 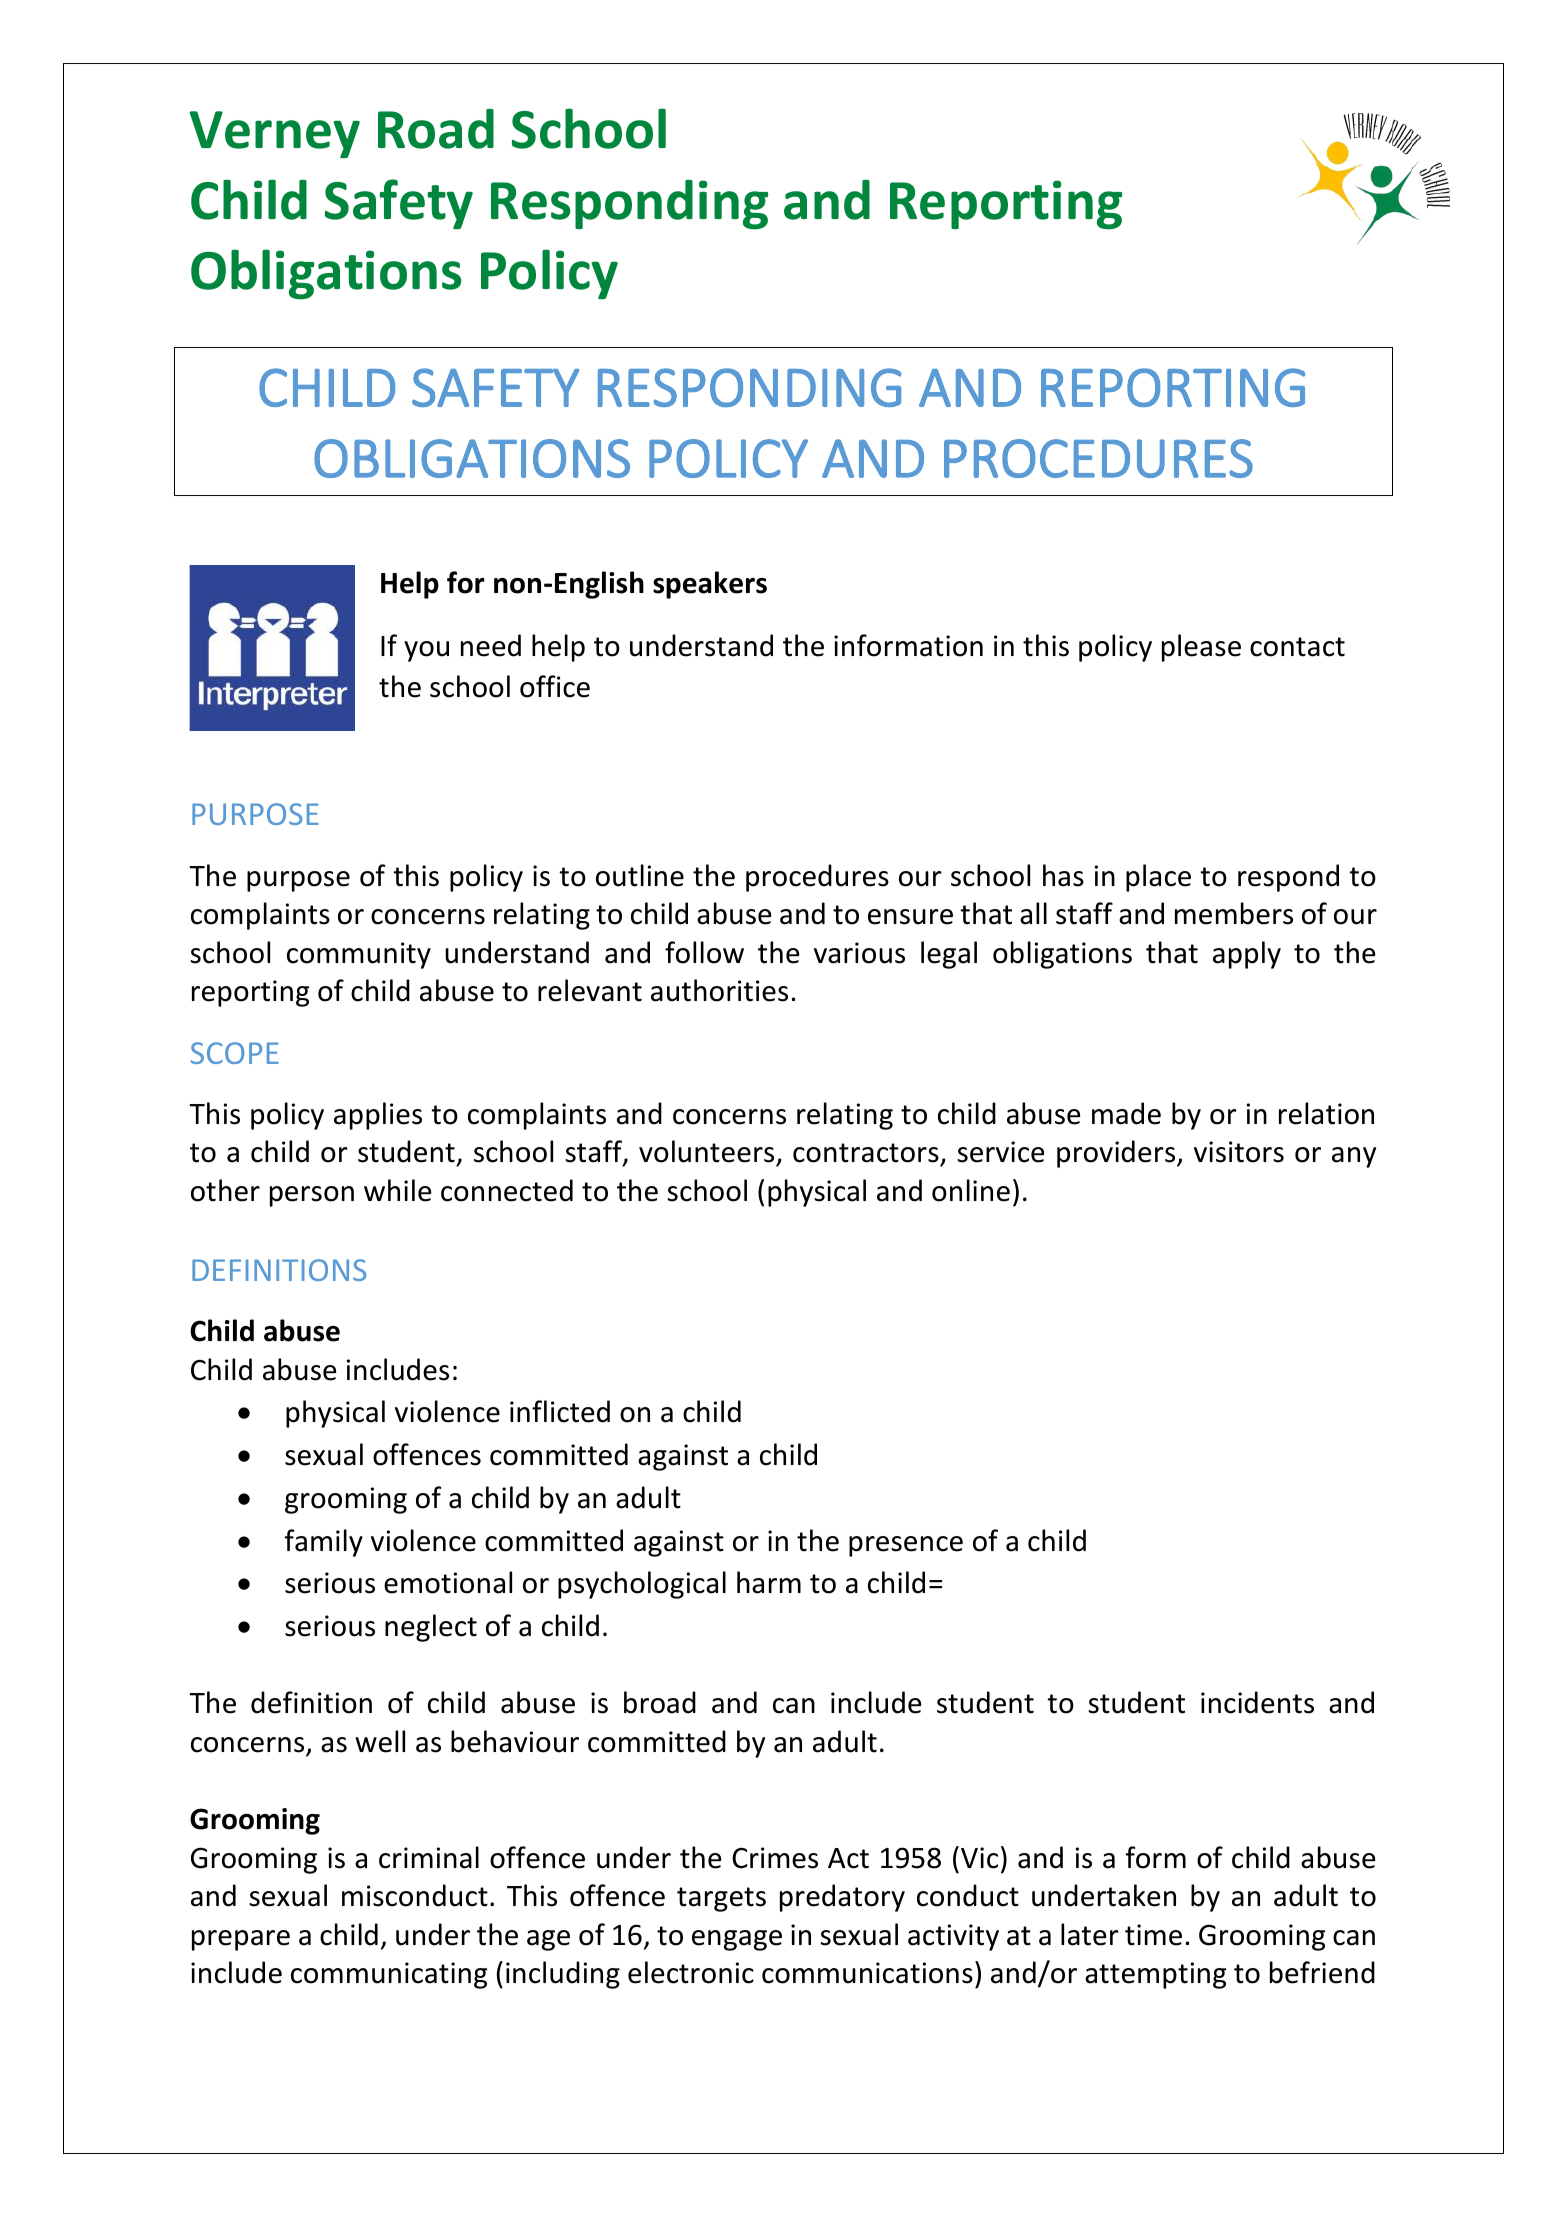 I want to click on speakers, so click(x=710, y=585).
